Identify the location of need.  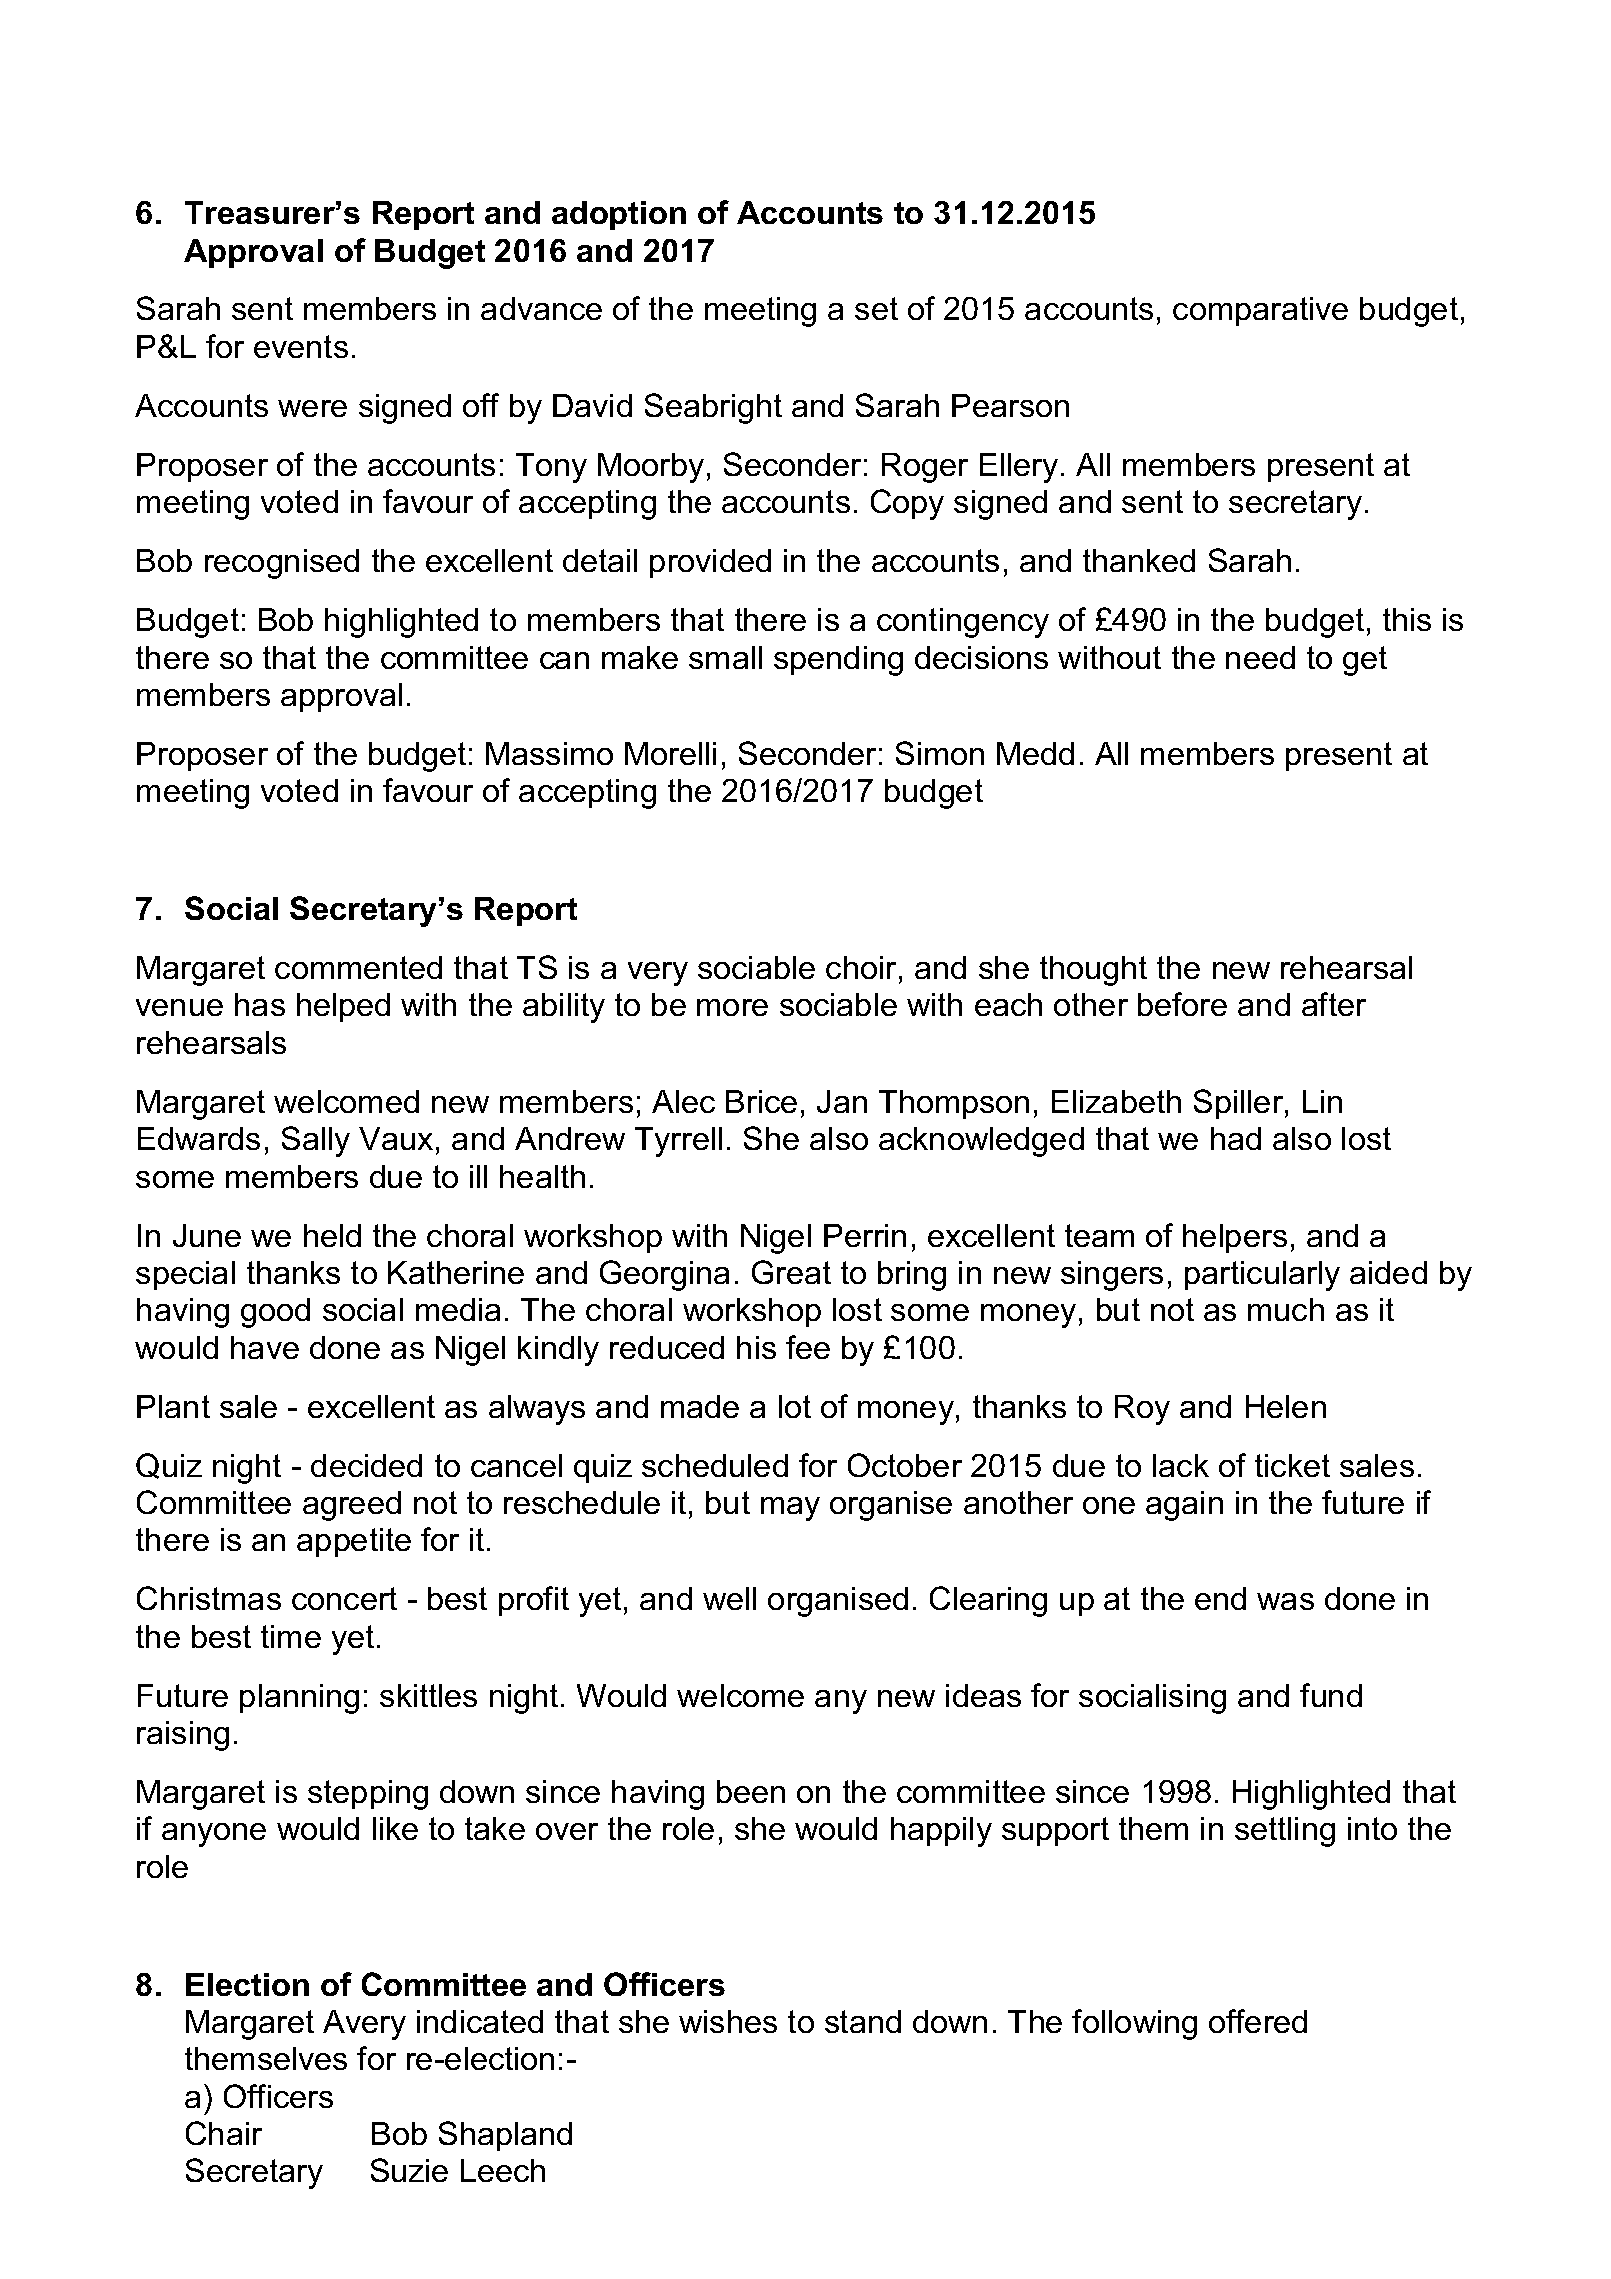
(1260, 657).
